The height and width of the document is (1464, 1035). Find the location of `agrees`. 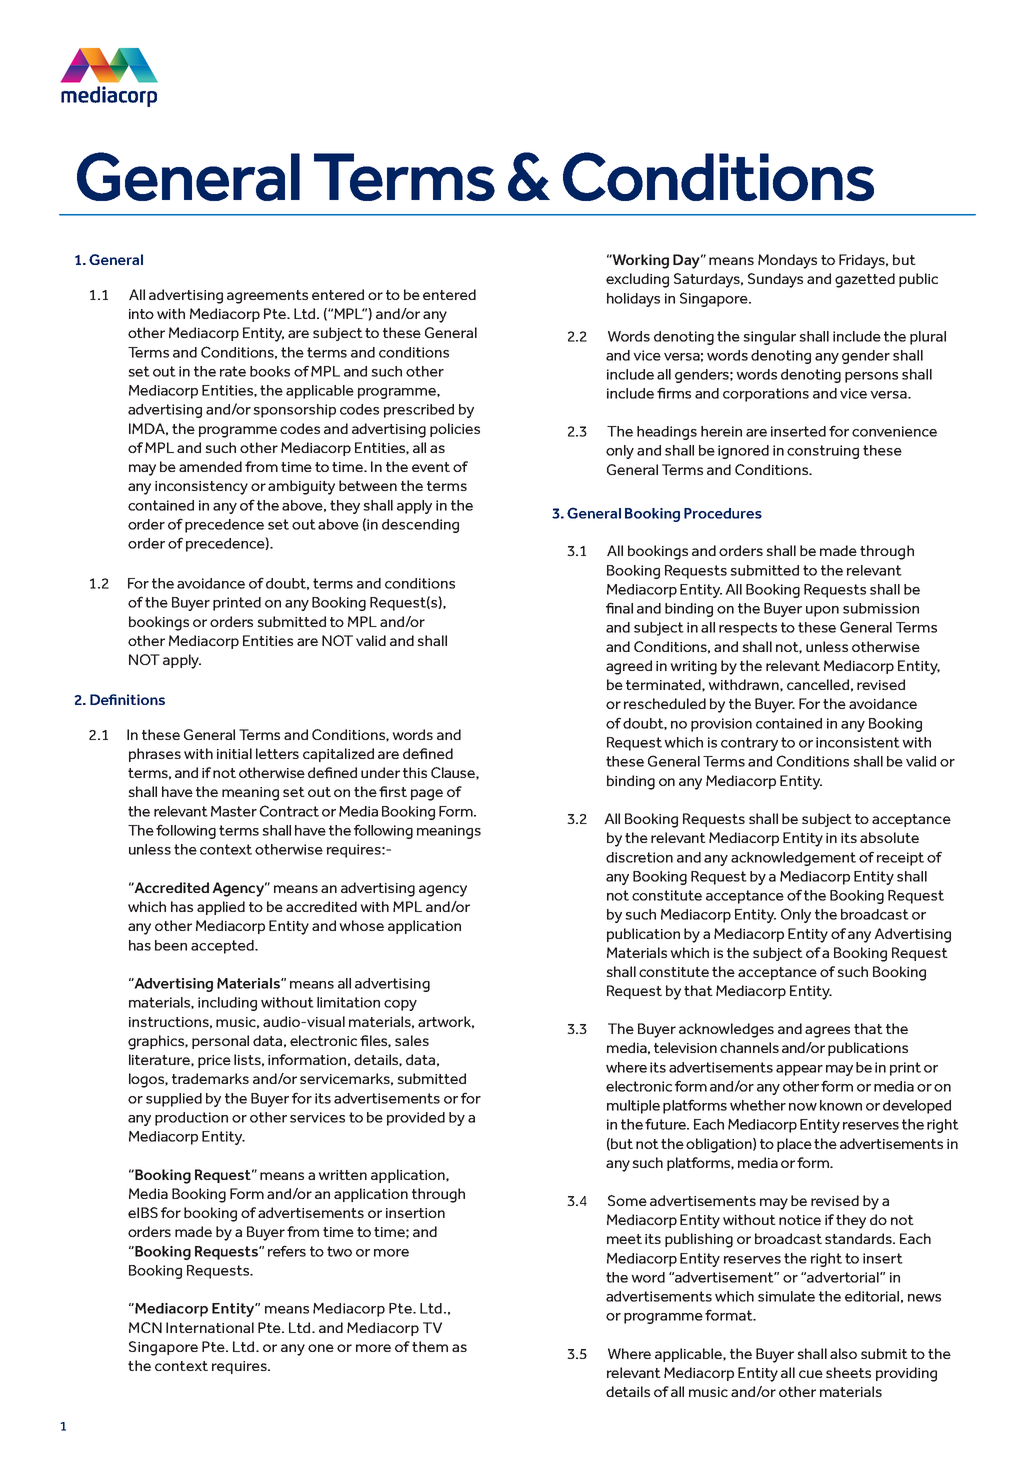

agrees is located at coordinates (827, 1032).
